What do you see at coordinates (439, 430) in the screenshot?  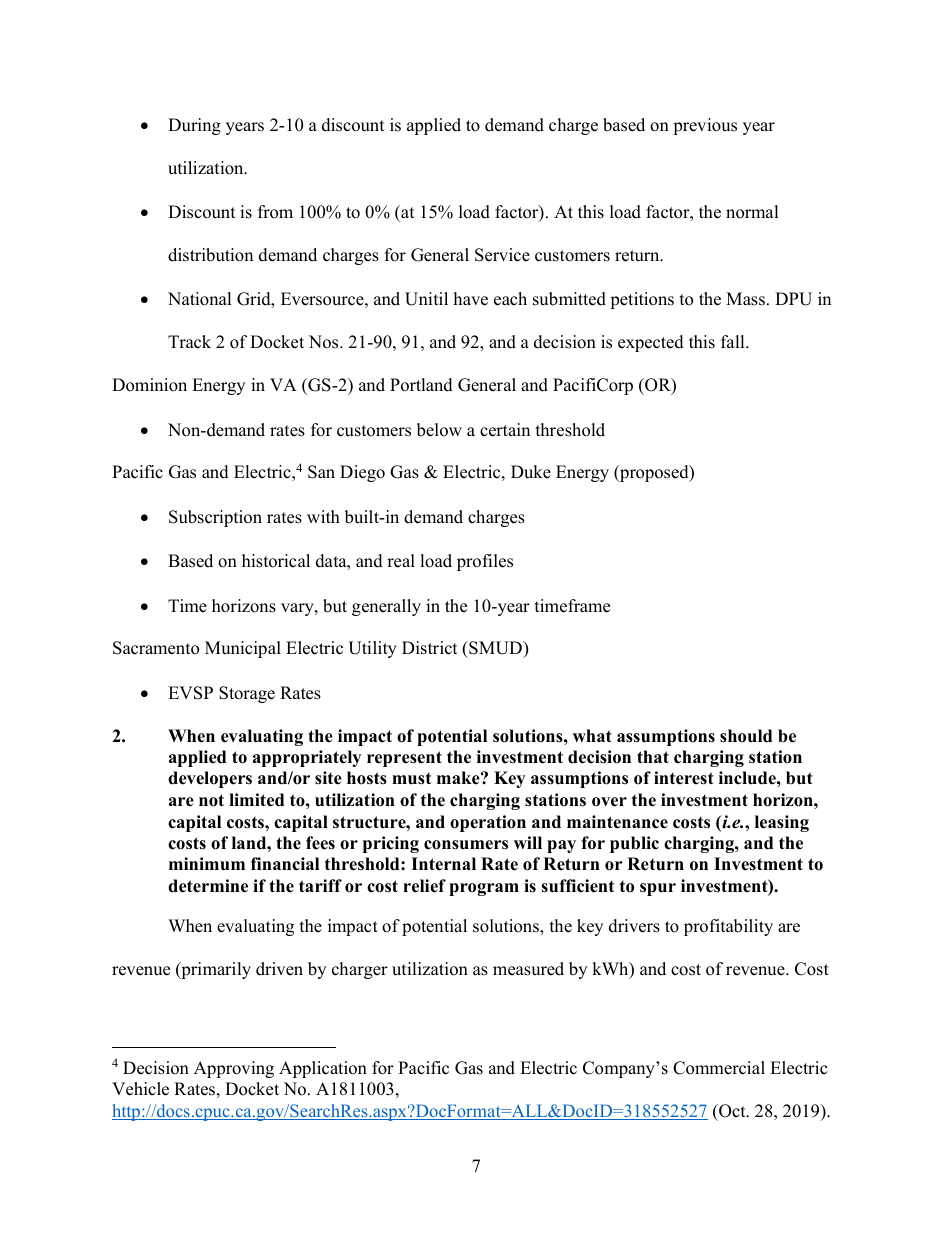 I see `below` at bounding box center [439, 430].
